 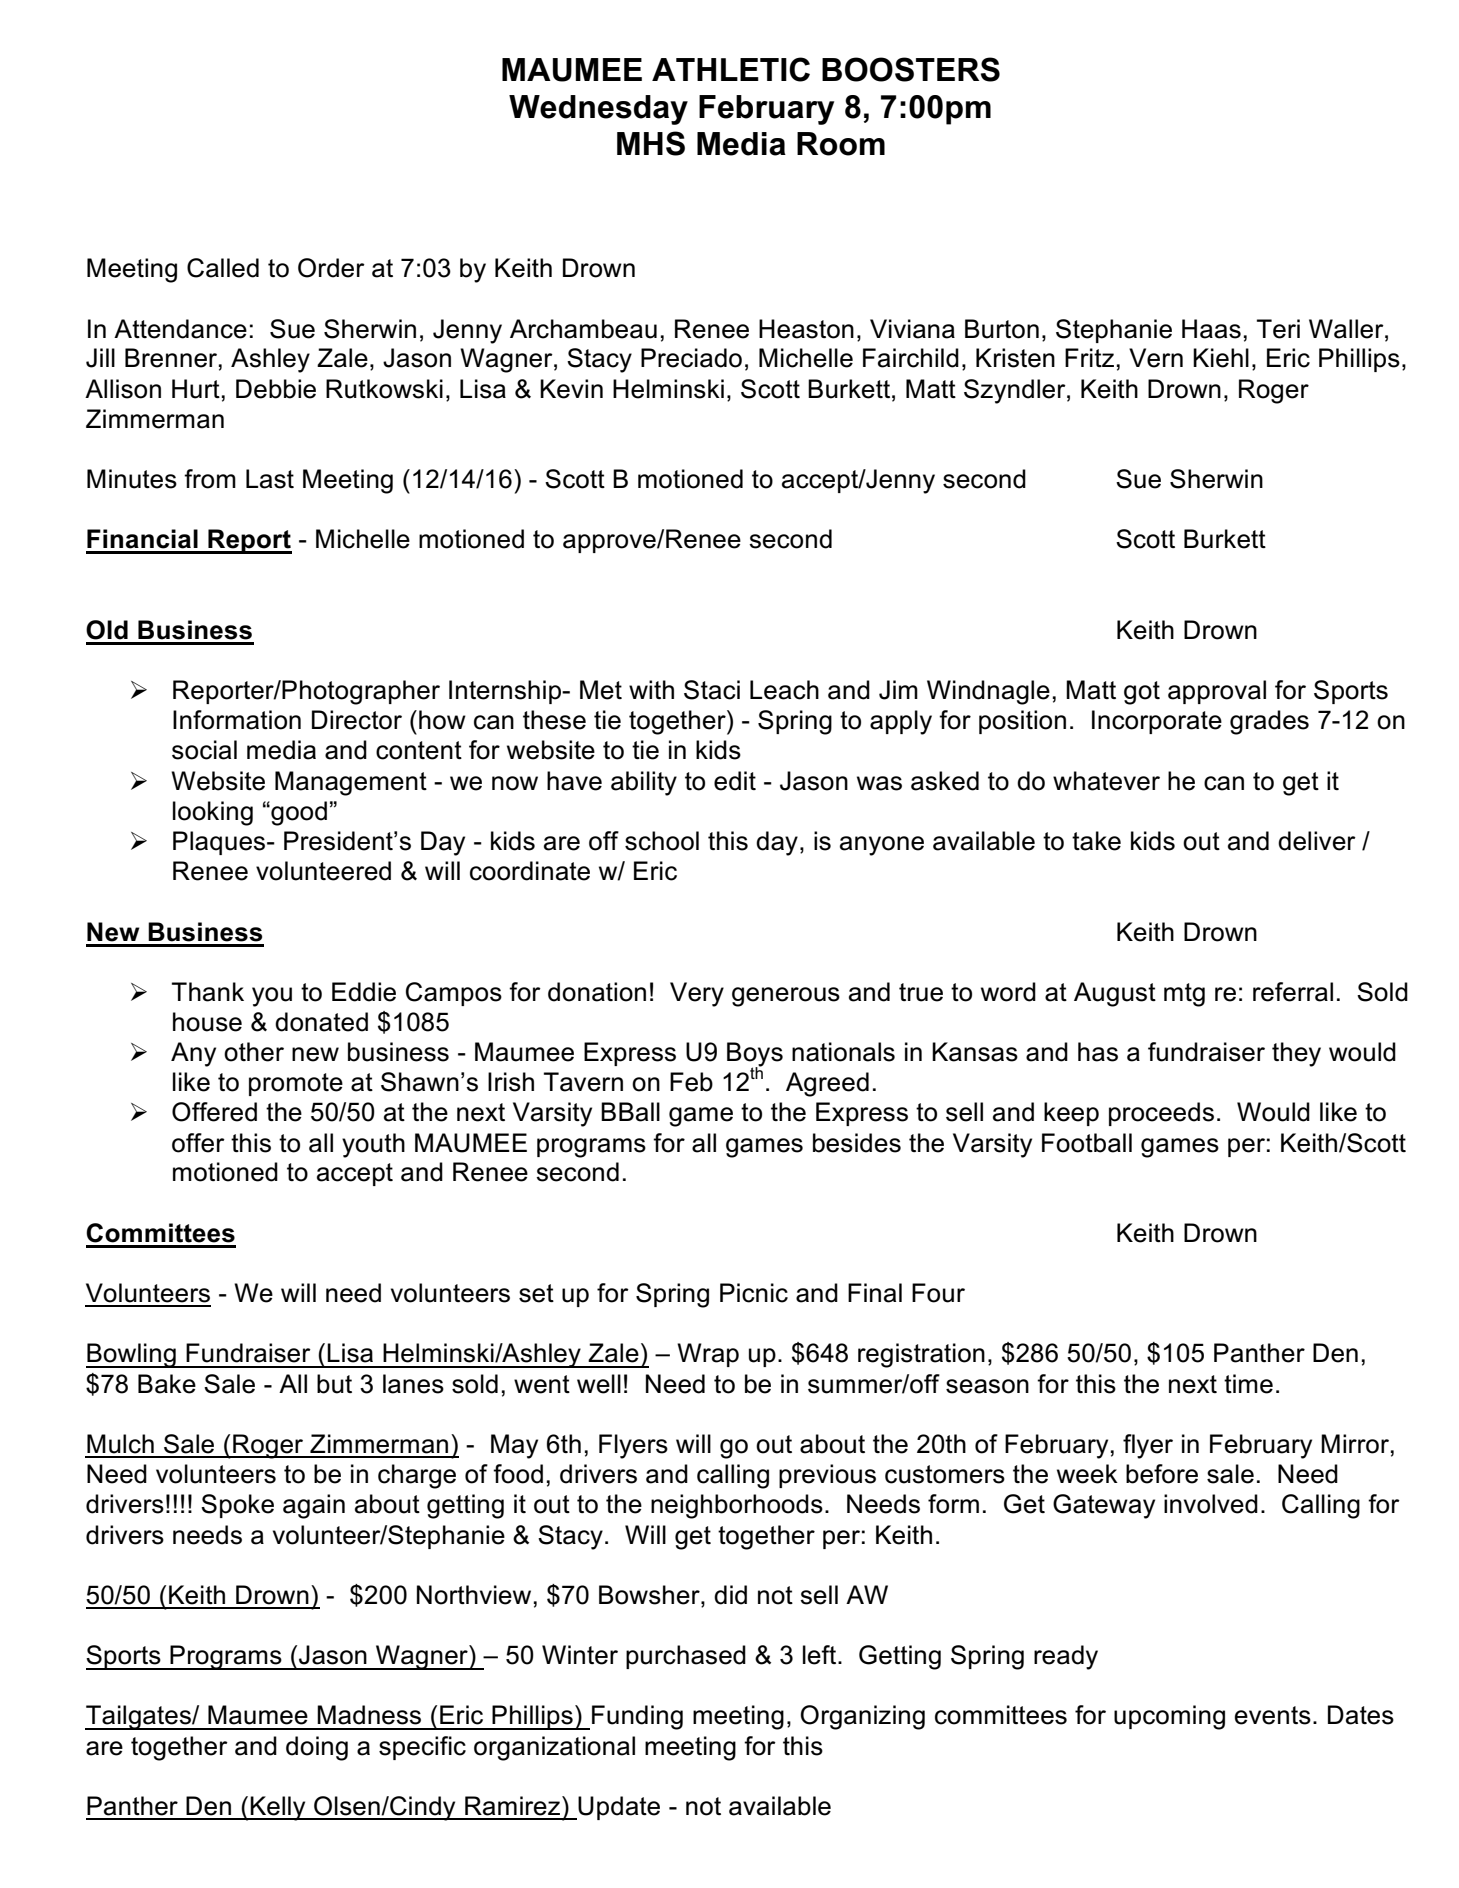 What do you see at coordinates (1169, 1717) in the document?
I see `upcoming` at bounding box center [1169, 1717].
